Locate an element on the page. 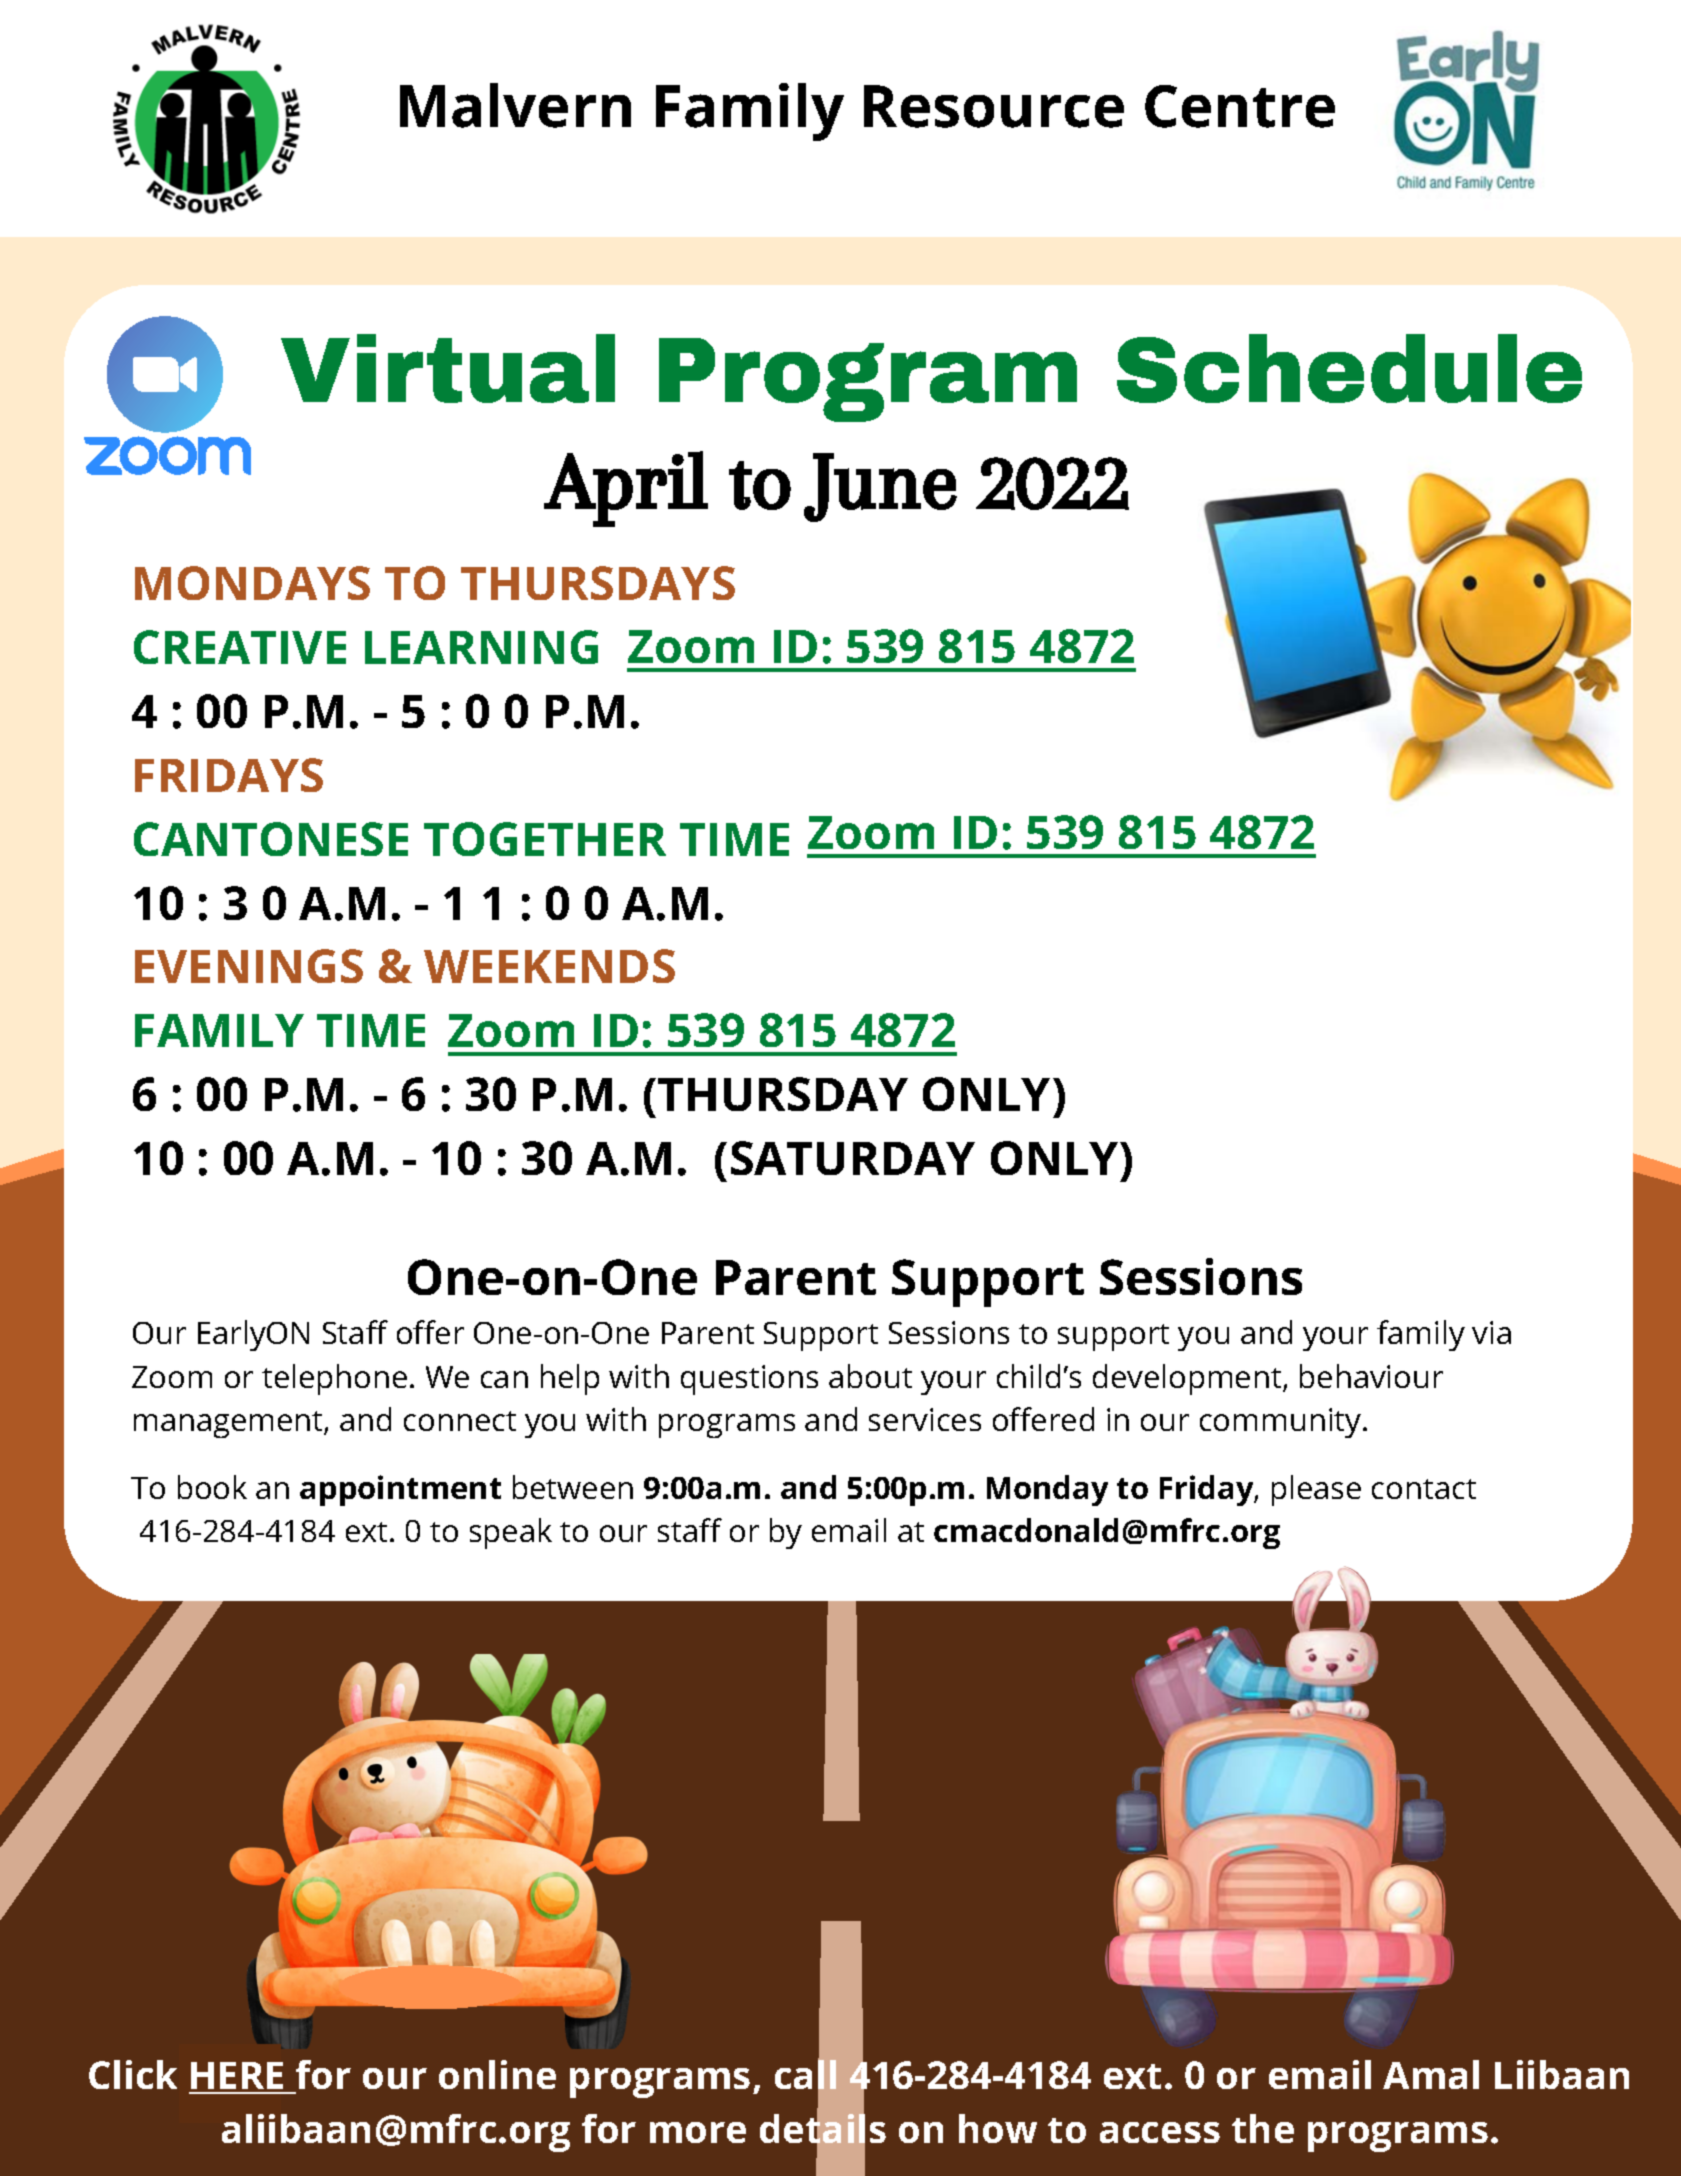 Image resolution: width=1681 pixels, height=2176 pixels. telephone is located at coordinates (334, 1379).
